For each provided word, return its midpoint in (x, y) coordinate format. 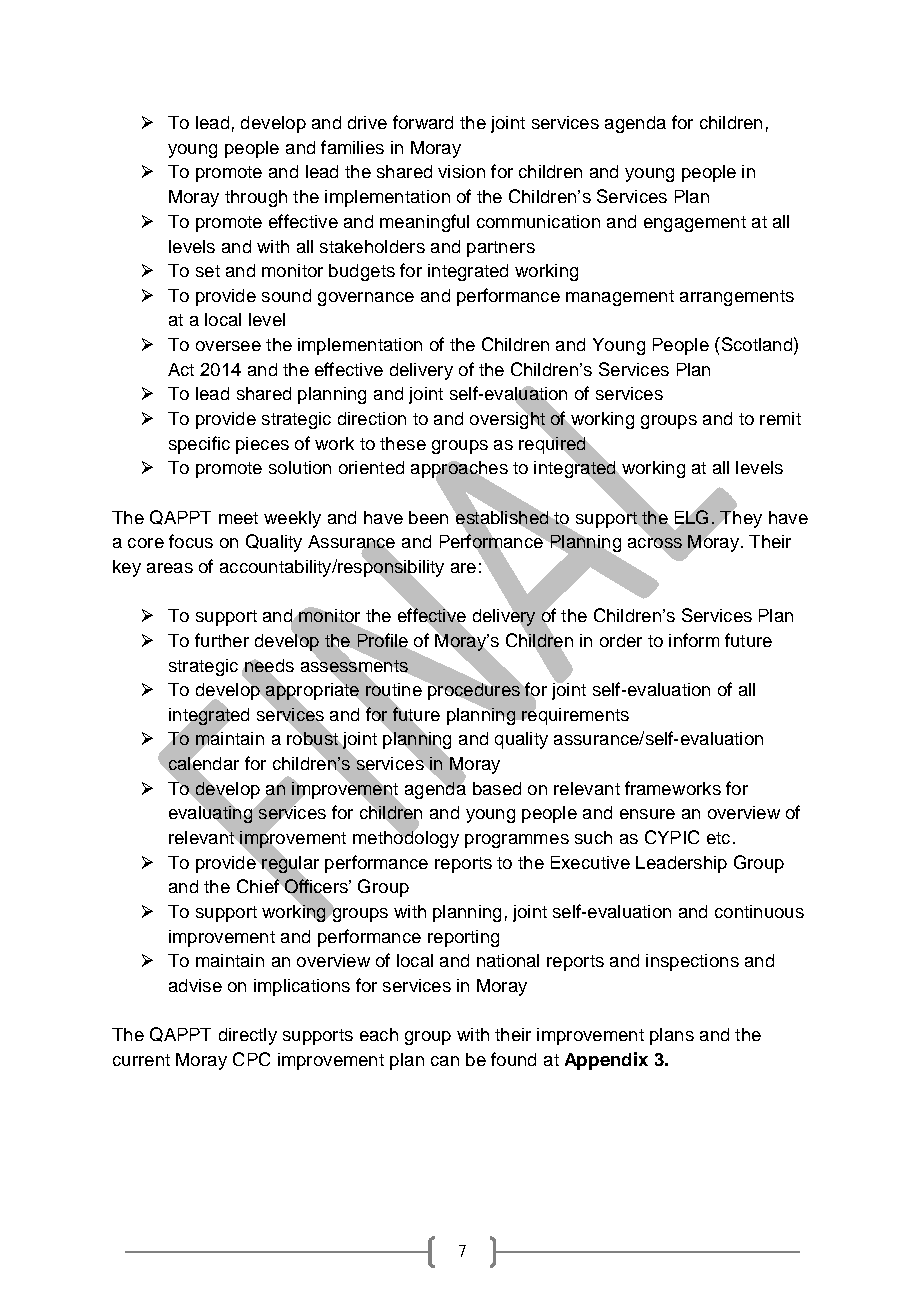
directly (248, 1036)
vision (461, 171)
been (428, 517)
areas (170, 568)
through (256, 198)
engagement (695, 224)
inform (694, 640)
